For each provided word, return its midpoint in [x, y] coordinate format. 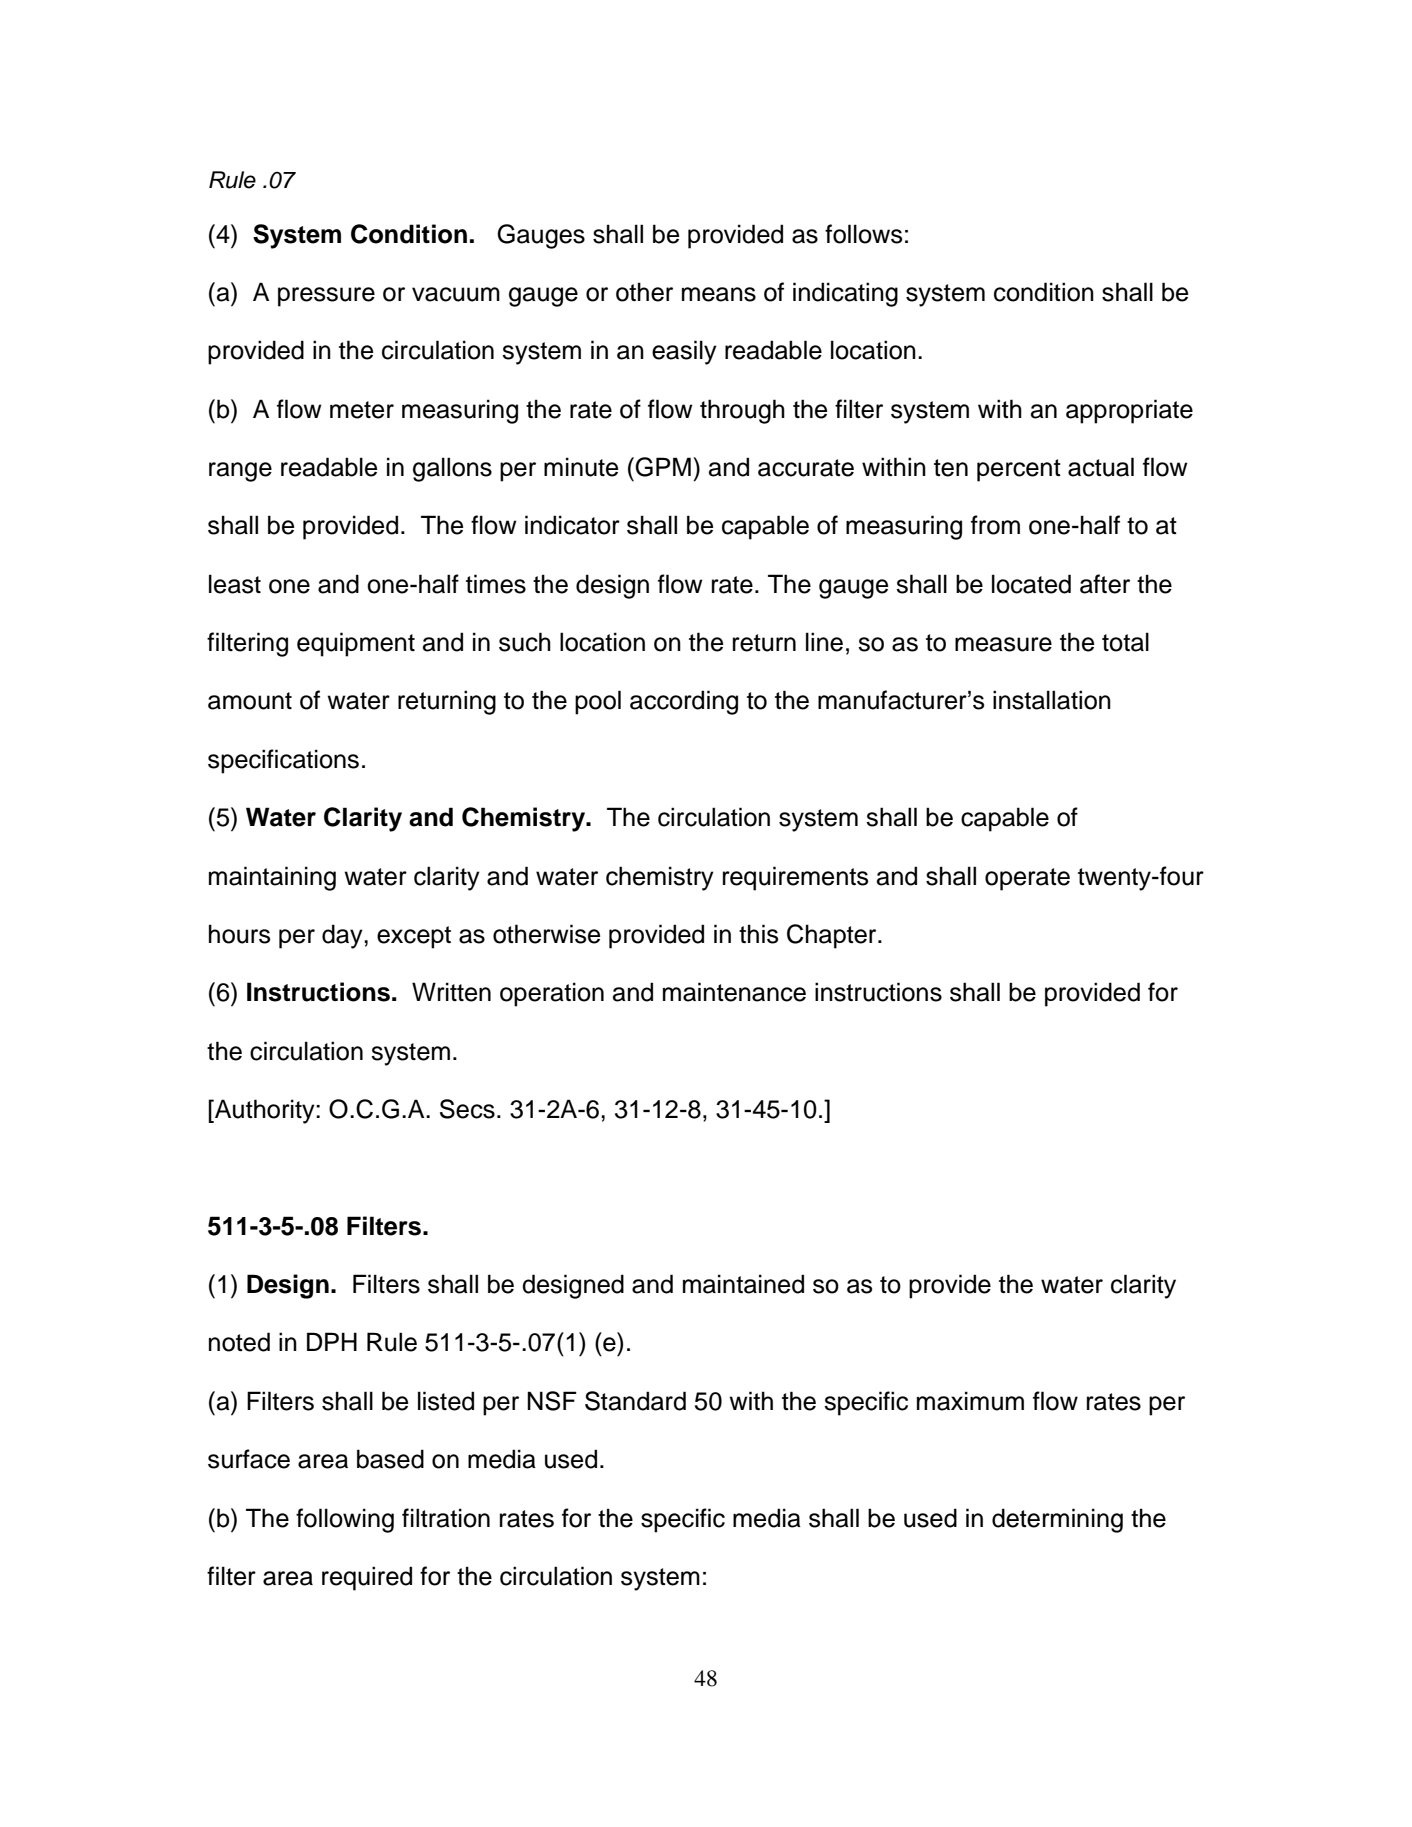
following [345, 1520]
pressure [326, 297]
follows [863, 234]
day [343, 936]
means [719, 294]
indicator [572, 525]
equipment [356, 644]
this [758, 934]
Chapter [833, 936]
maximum [970, 1401]
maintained [743, 1284]
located [1031, 584]
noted [239, 1342]
